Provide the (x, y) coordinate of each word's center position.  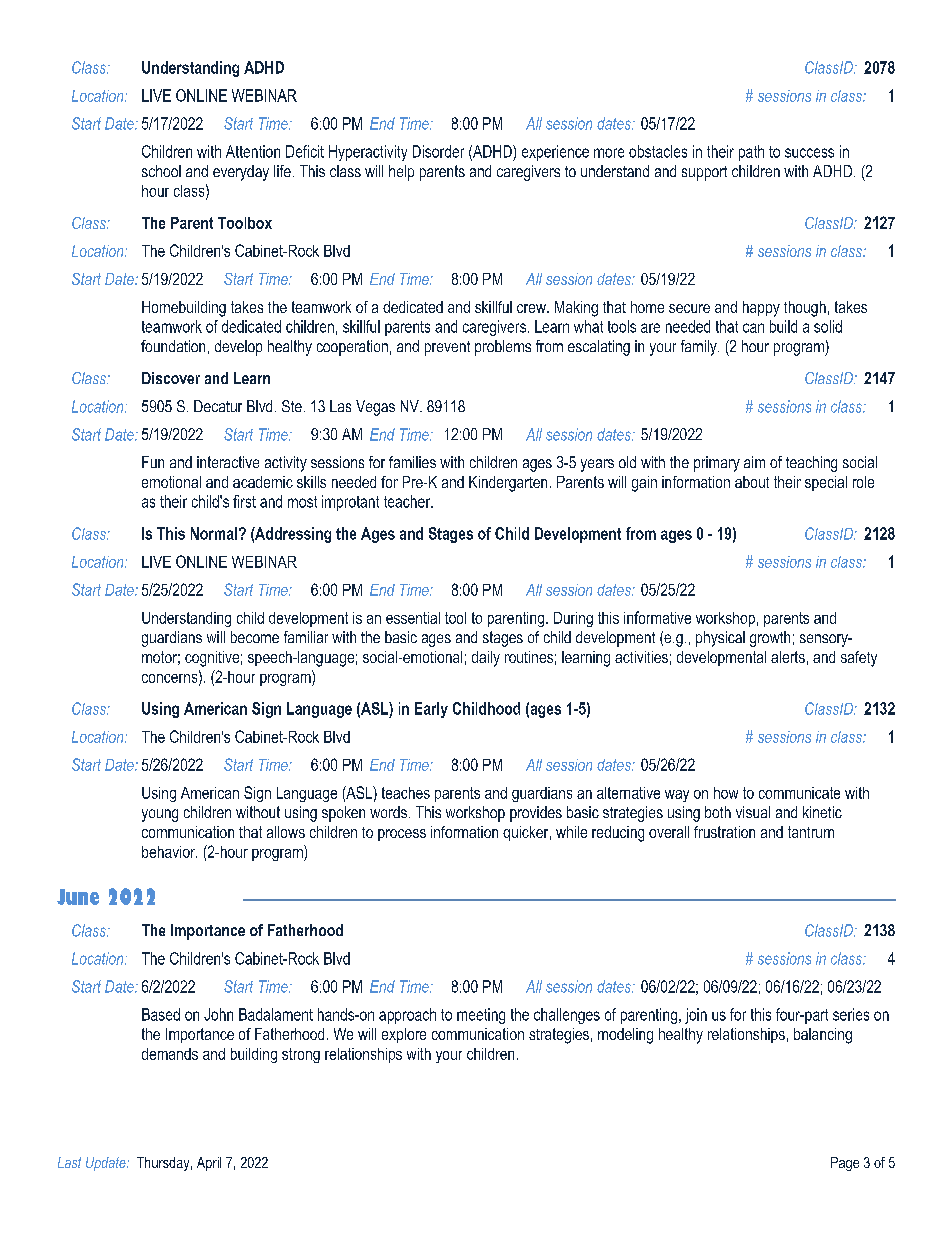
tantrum (811, 832)
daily (486, 659)
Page (845, 1164)
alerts (788, 657)
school (161, 171)
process (402, 835)
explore (404, 1035)
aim (754, 462)
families (412, 462)
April (209, 1164)
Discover (171, 378)
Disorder (438, 151)
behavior (169, 852)
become (255, 637)
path (751, 153)
